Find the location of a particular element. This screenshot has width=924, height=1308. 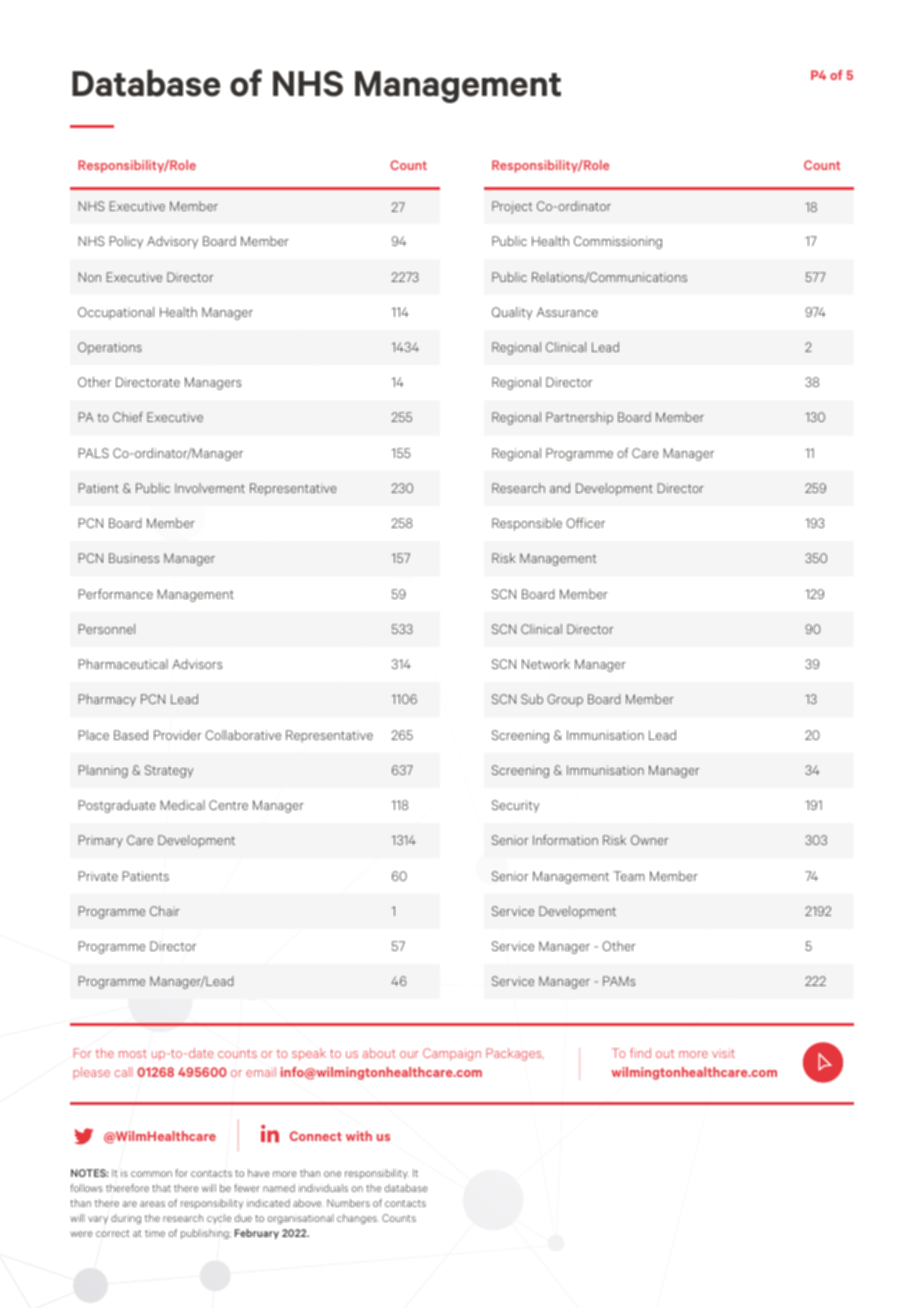

find is located at coordinates (640, 1053).
